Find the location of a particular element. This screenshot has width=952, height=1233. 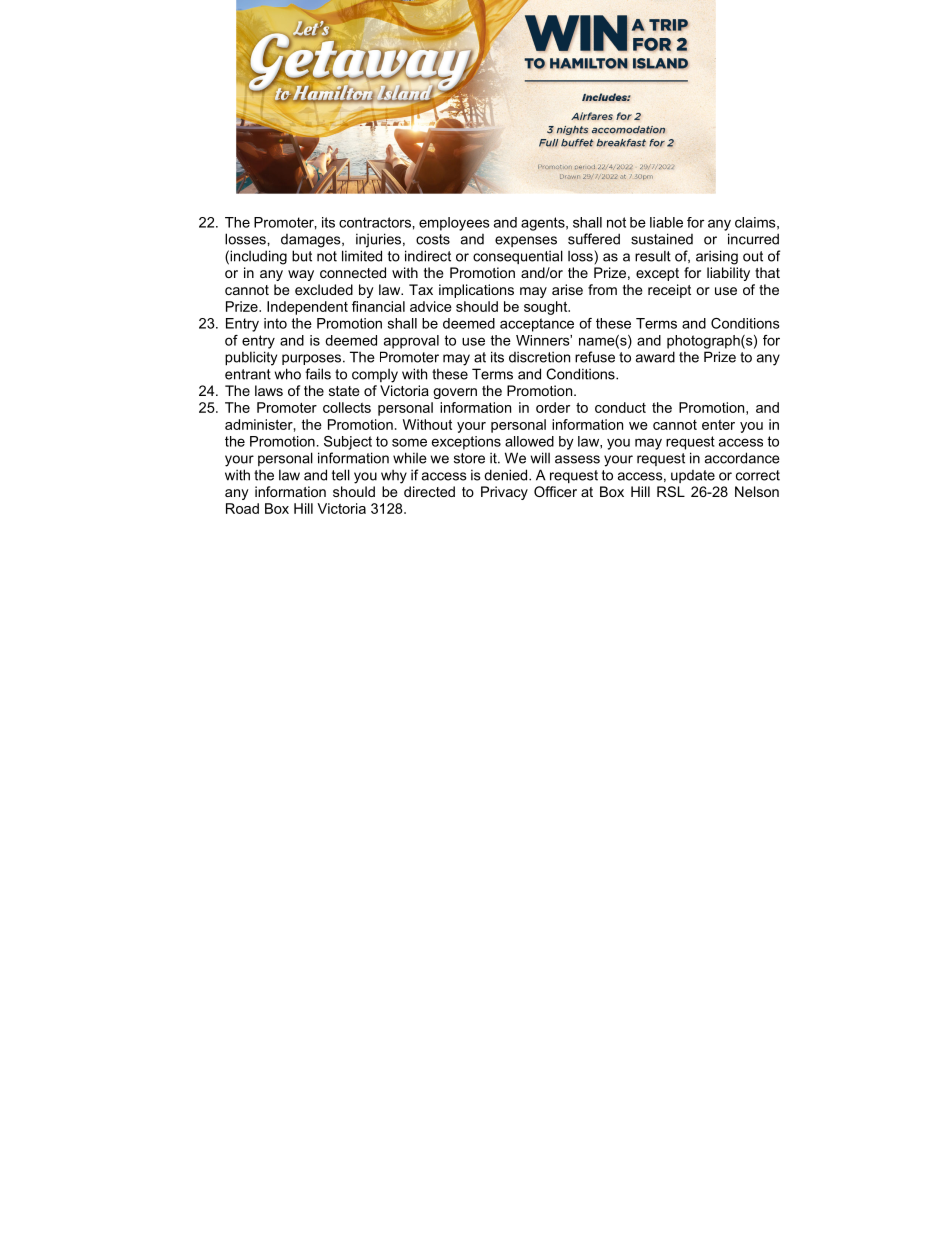

award is located at coordinates (655, 357).
